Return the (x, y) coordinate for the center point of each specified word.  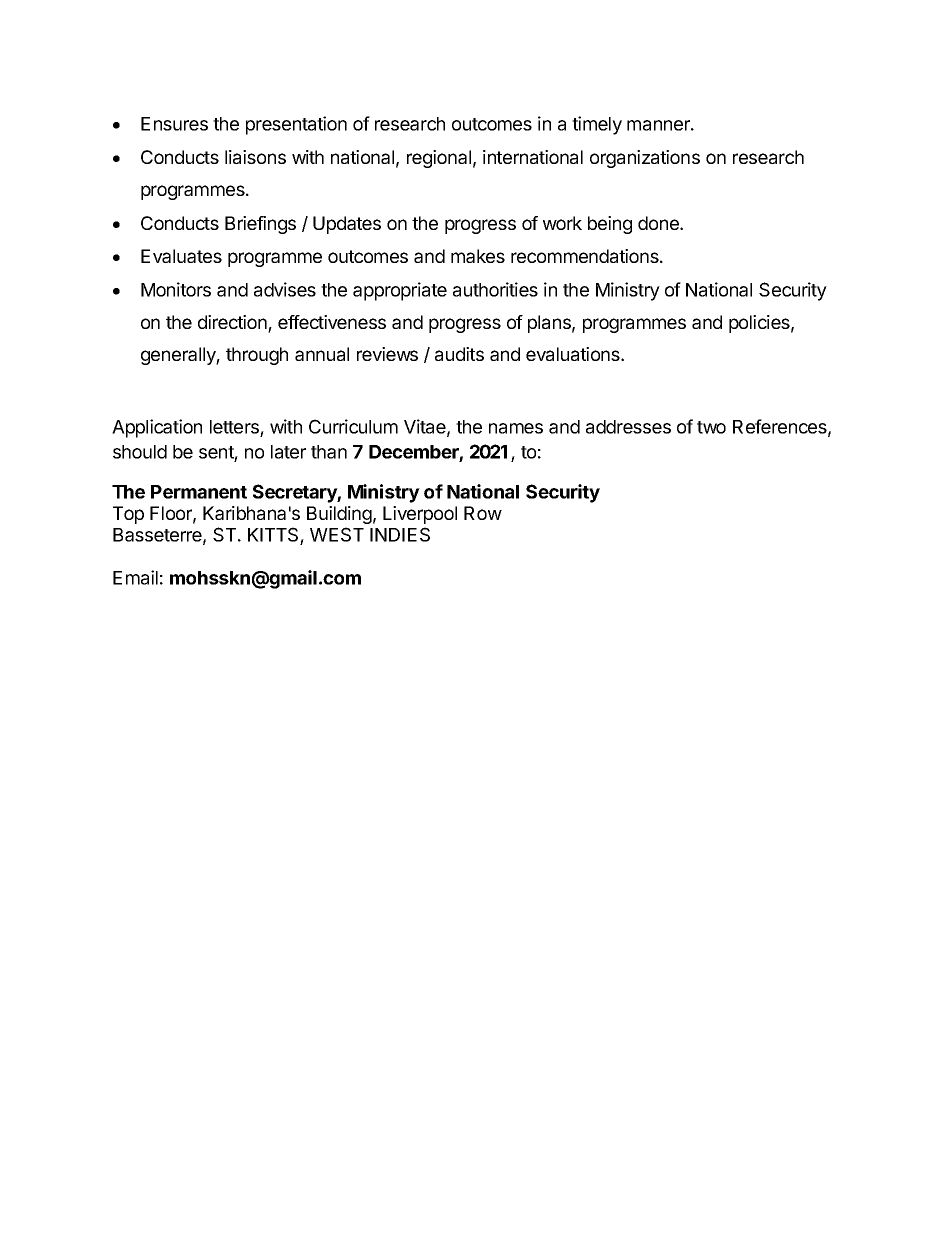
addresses (628, 427)
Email (135, 577)
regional (439, 159)
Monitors (176, 289)
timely (597, 125)
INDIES (400, 534)
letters (235, 428)
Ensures (174, 124)
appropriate (400, 291)
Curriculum (353, 426)
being (610, 225)
